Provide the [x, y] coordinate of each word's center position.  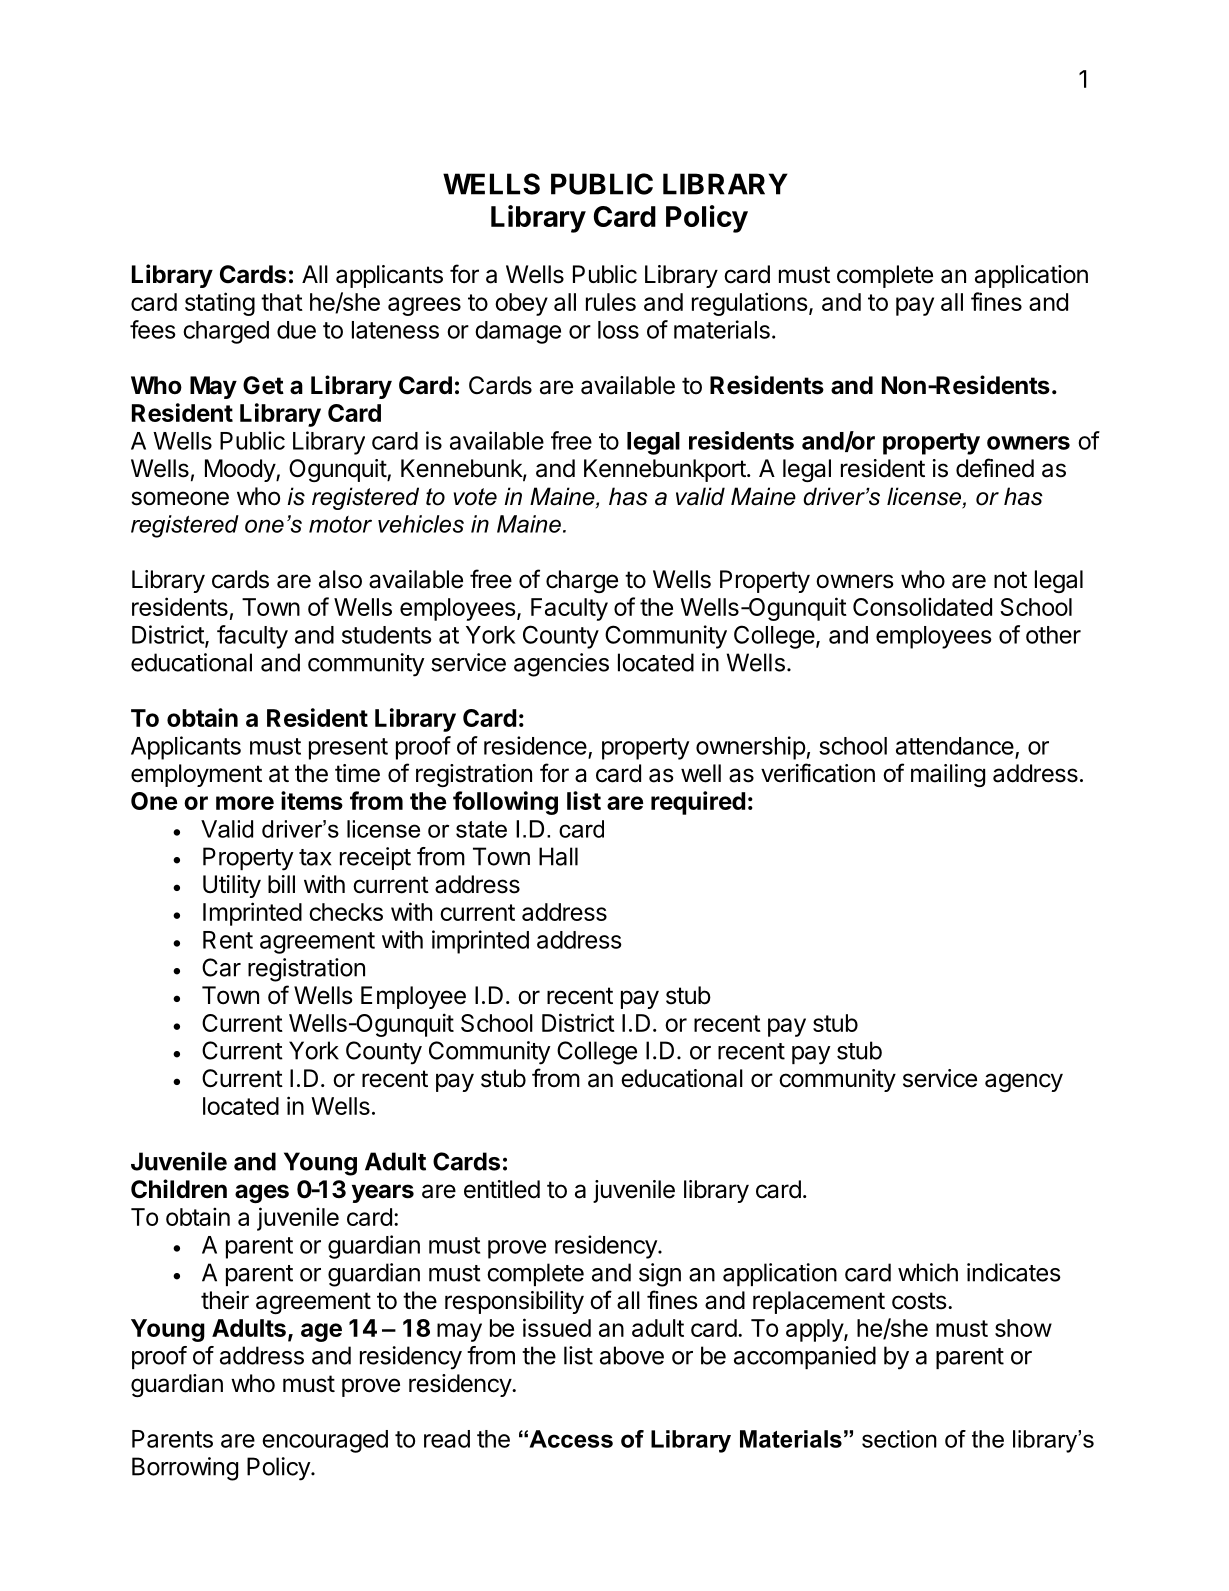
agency [1024, 1082]
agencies [561, 665]
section [899, 1439]
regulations [749, 304]
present [348, 749]
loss [618, 330]
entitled [502, 1189]
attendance [955, 746]
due [296, 330]
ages [262, 1193]
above [632, 1355]
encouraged [325, 1441]
